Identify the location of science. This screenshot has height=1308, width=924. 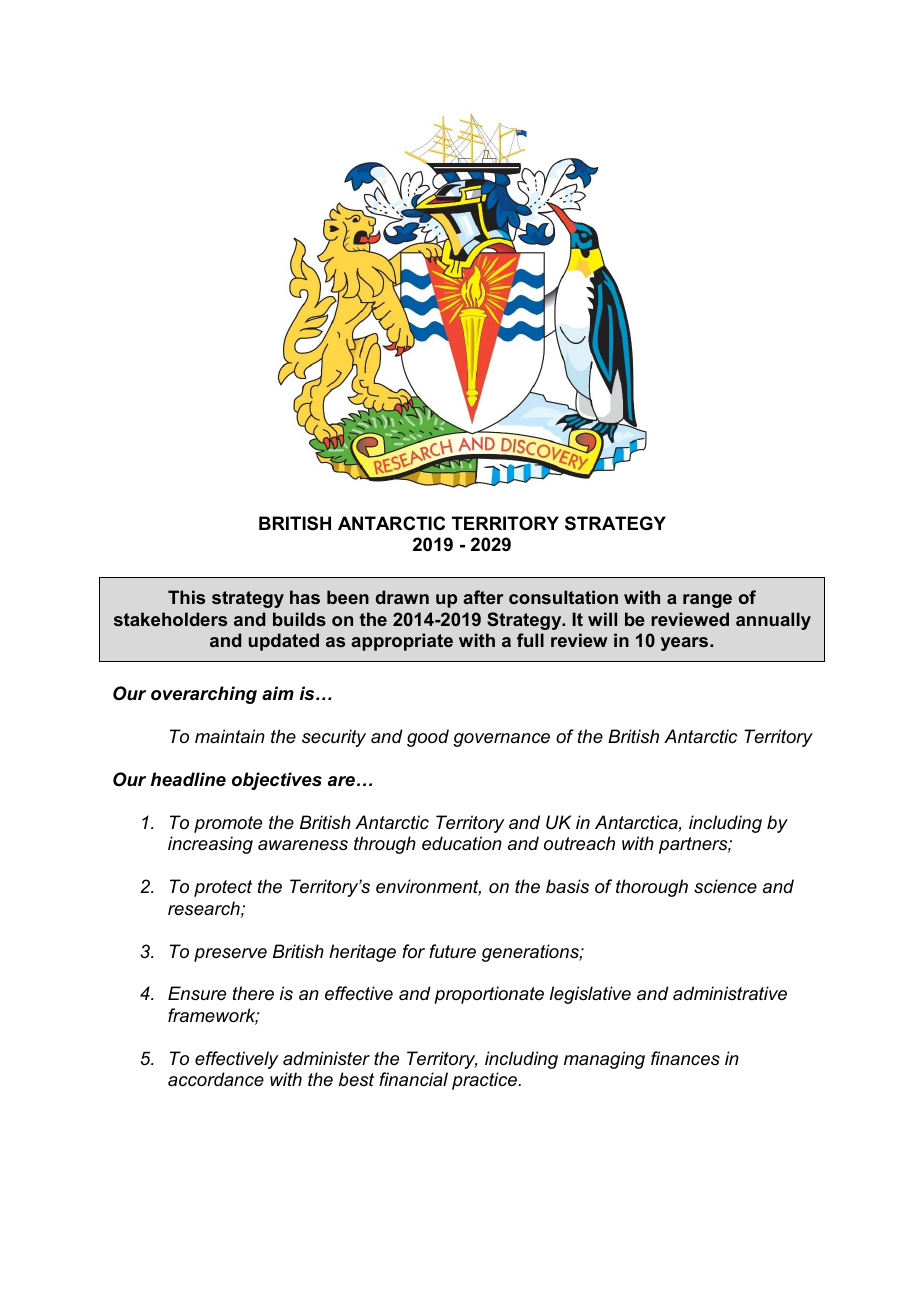
(725, 886).
